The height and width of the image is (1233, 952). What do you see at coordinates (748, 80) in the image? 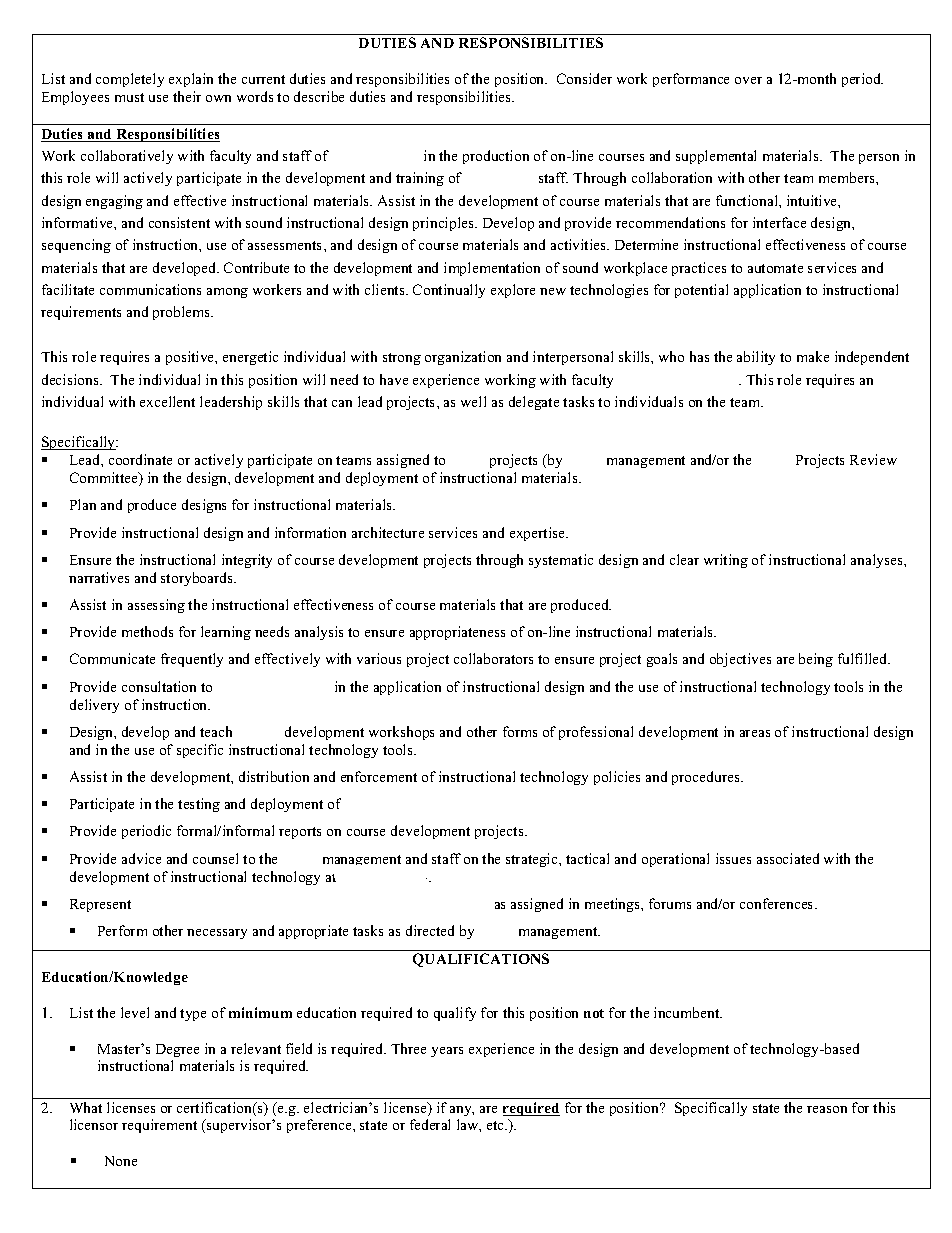
I see `over` at bounding box center [748, 80].
